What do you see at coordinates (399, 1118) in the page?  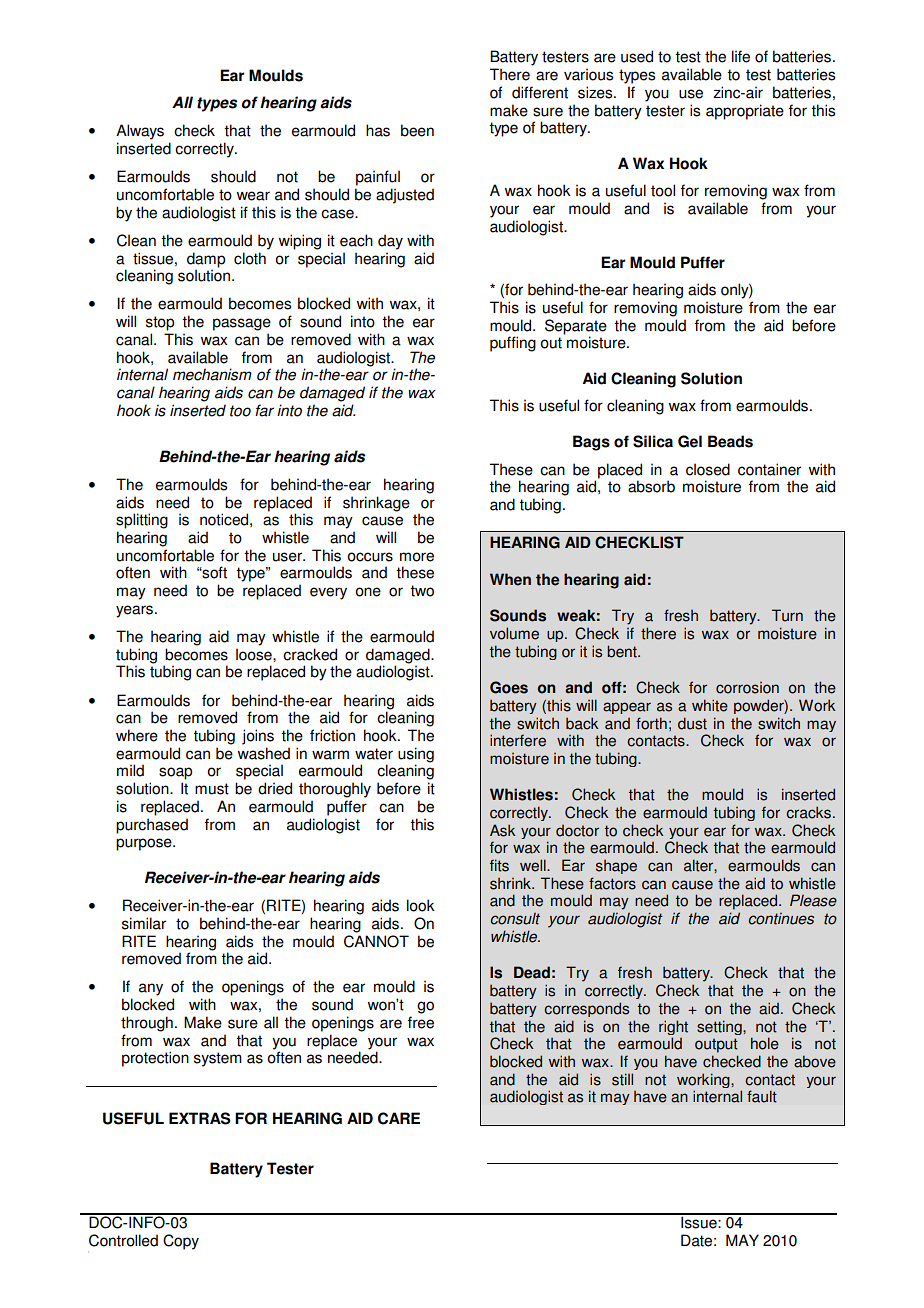 I see `CARE` at bounding box center [399, 1118].
